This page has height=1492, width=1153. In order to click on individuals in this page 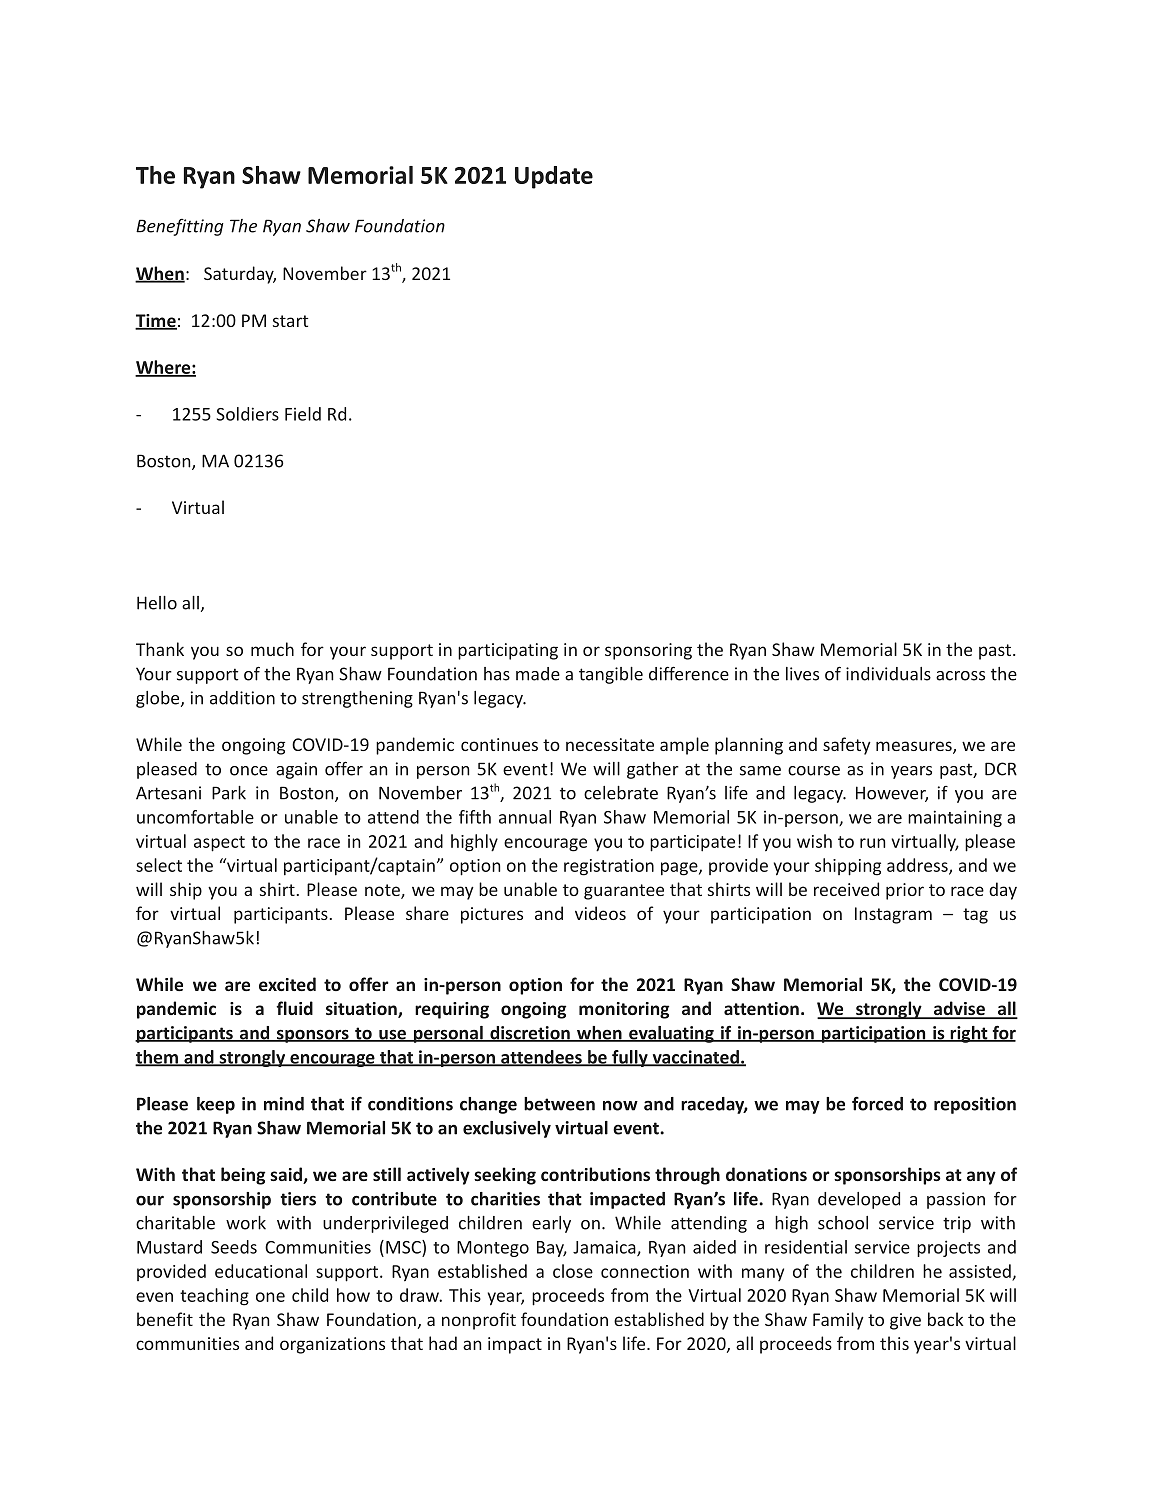, I will do `click(888, 674)`.
